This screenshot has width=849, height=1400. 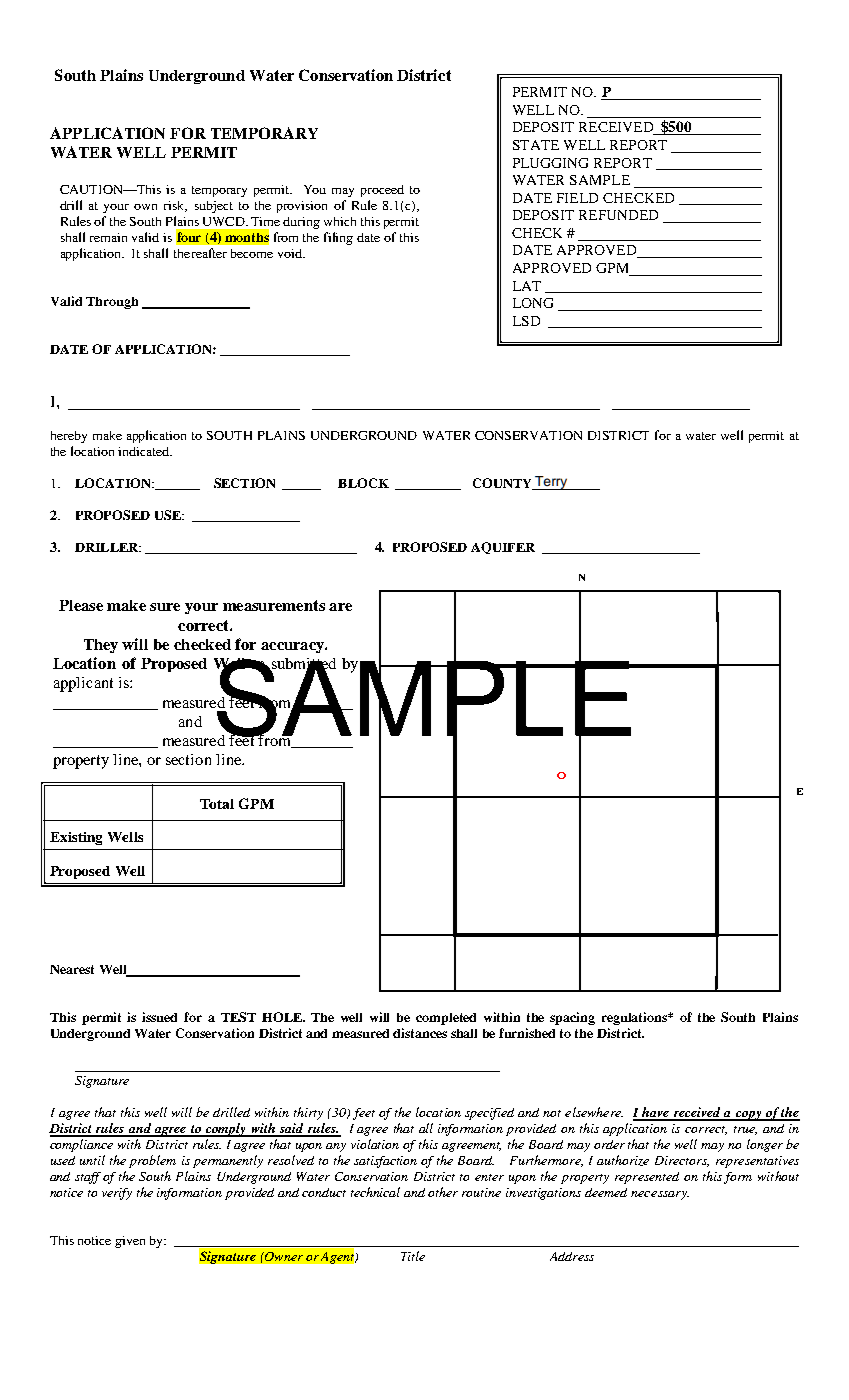 I want to click on risk, so click(x=175, y=206).
